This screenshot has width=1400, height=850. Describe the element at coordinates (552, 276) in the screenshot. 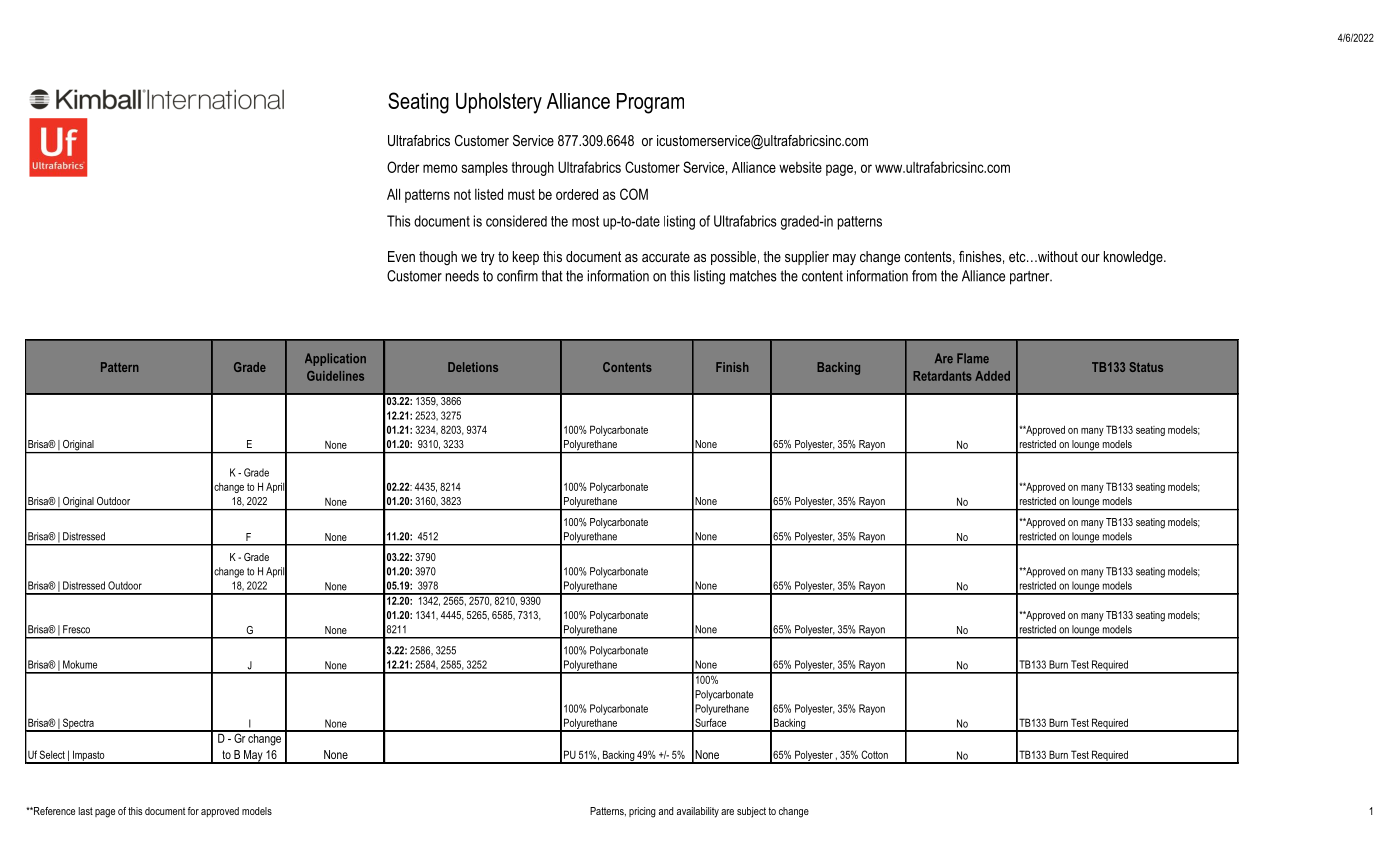

I see `that` at that location.
